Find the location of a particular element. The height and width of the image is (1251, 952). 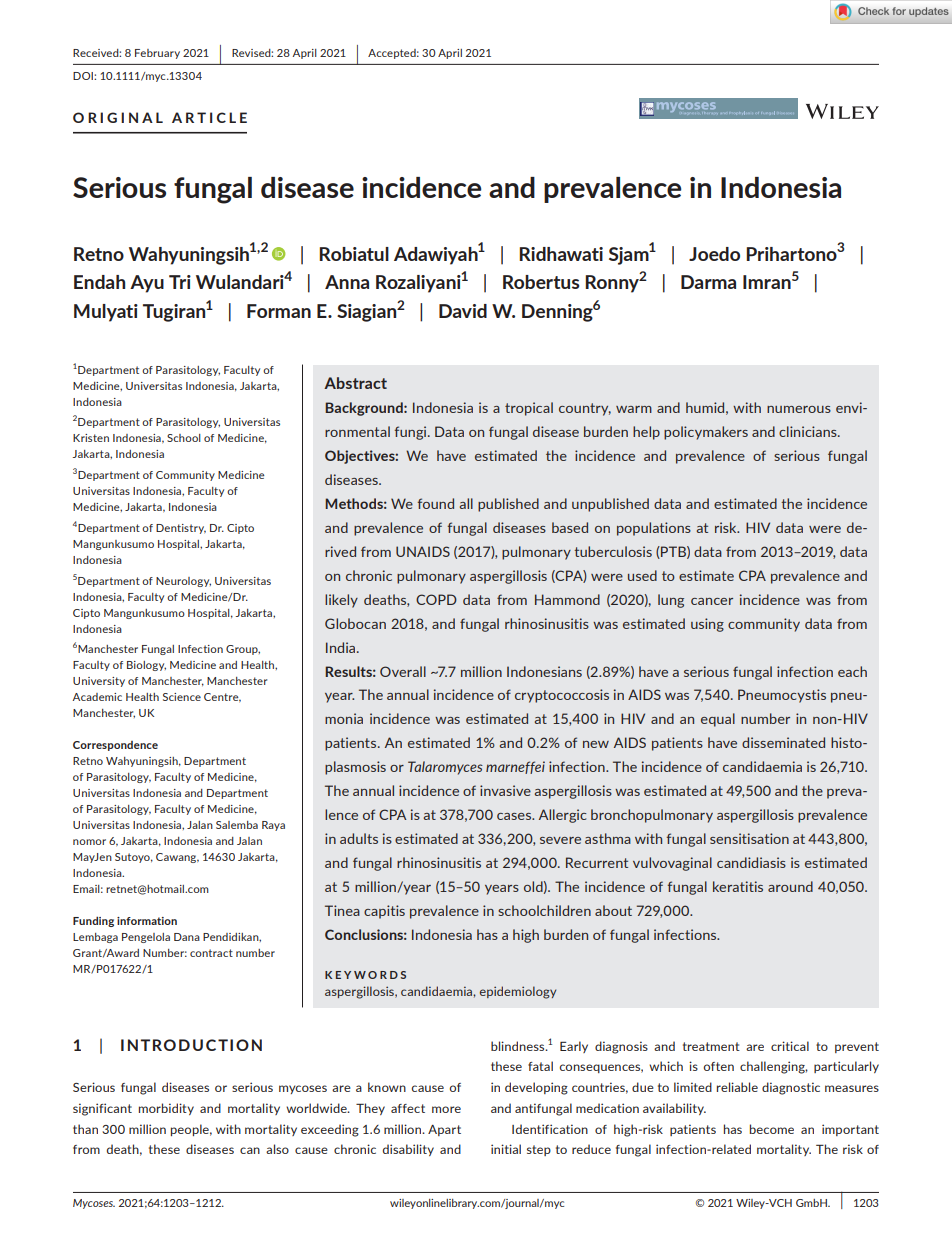

candidiasis is located at coordinates (751, 862).
